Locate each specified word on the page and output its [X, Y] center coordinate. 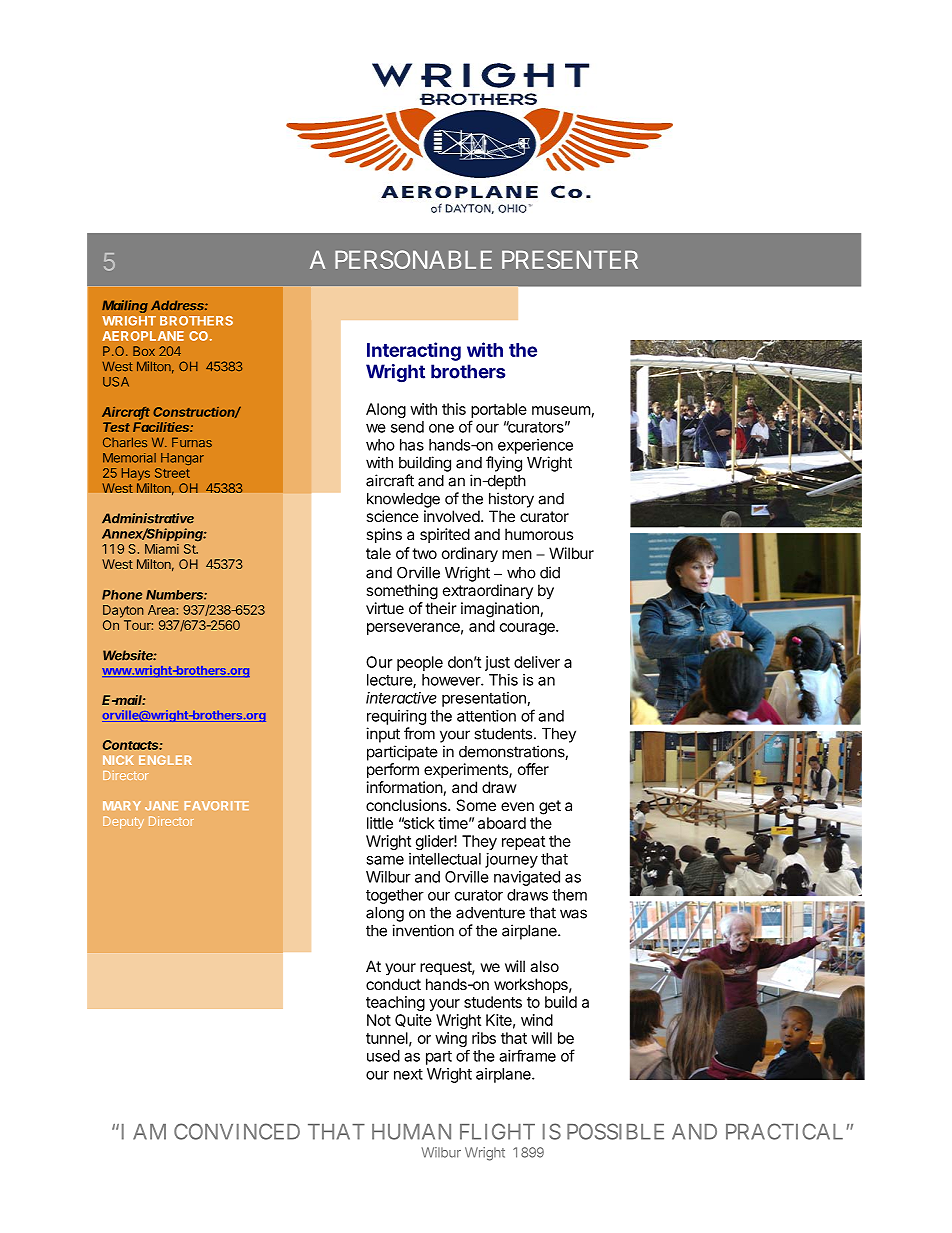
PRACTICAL [784, 1131]
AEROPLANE [143, 336]
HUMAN [411, 1132]
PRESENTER [570, 259]
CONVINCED [237, 1131]
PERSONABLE [413, 259]
